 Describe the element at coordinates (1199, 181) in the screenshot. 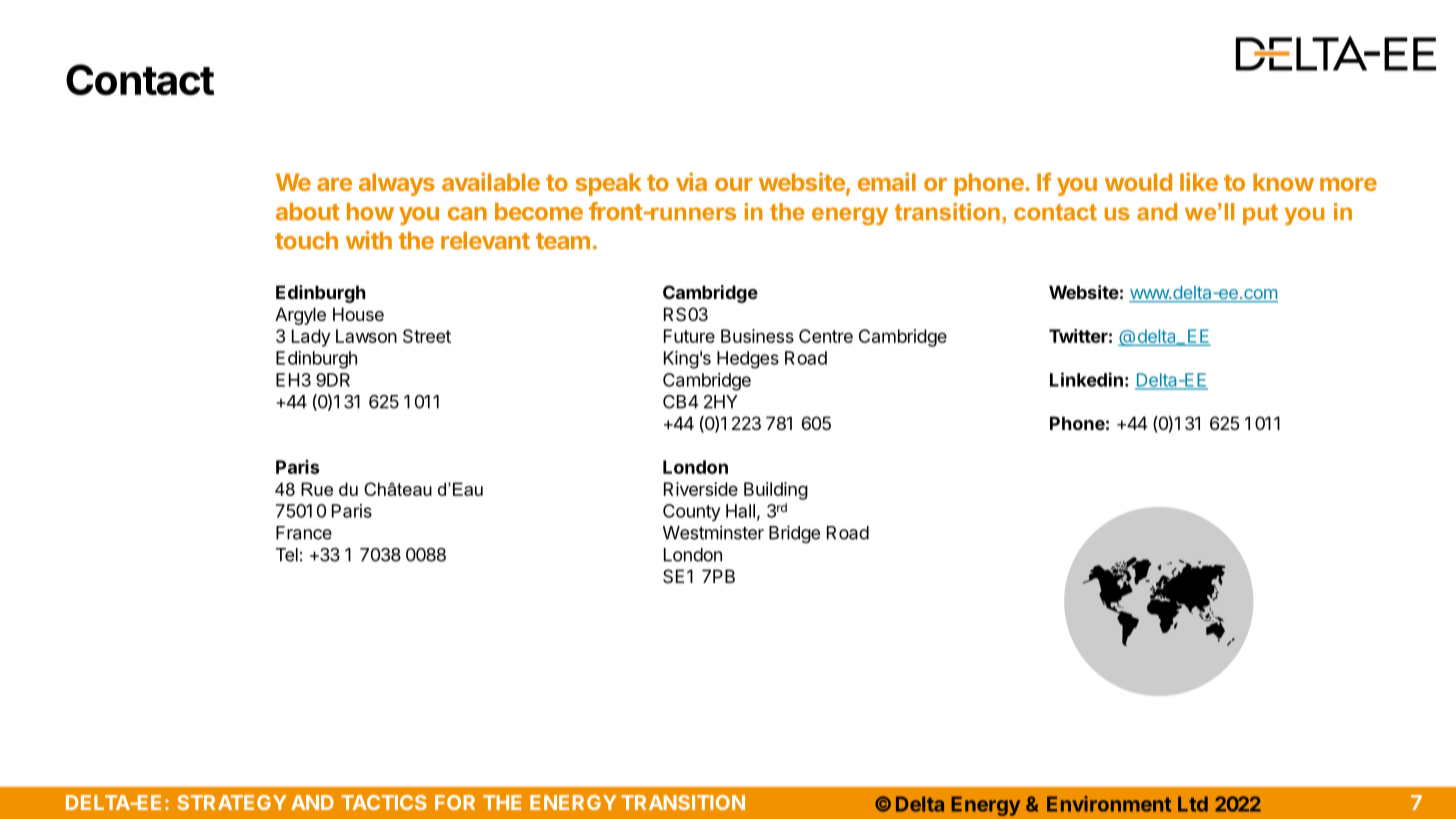

I see `like` at that location.
